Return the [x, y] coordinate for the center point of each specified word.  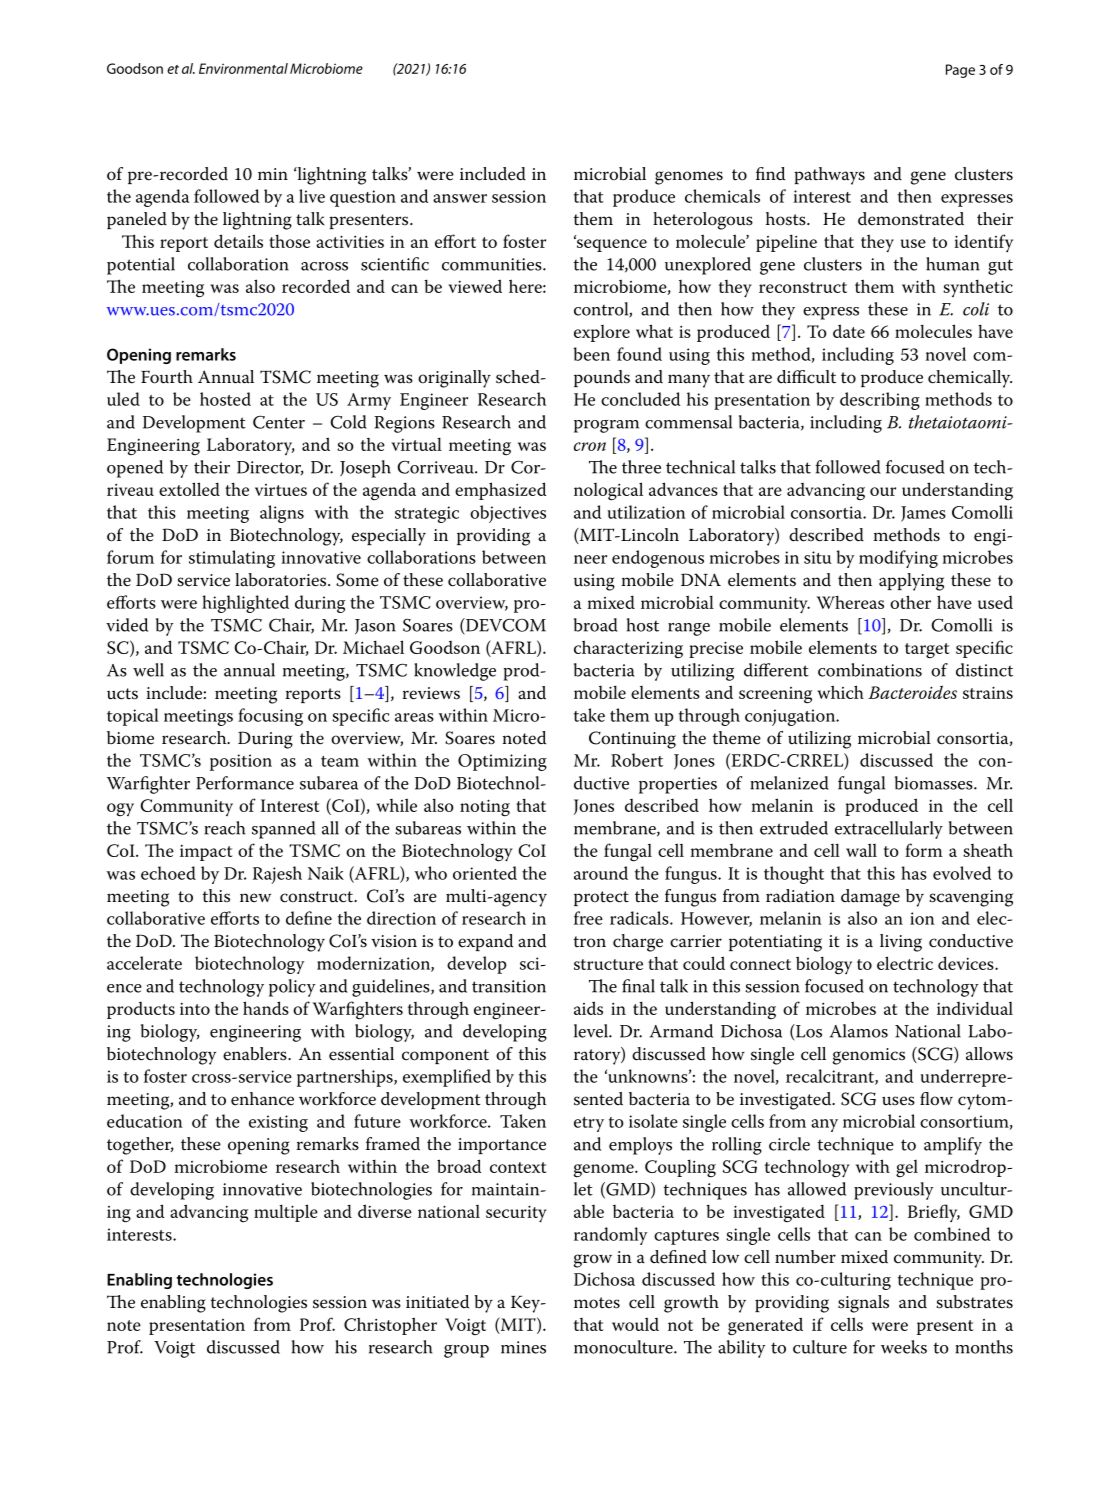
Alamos [859, 1031]
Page [960, 71]
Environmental [243, 68]
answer [460, 198]
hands [266, 1008]
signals [863, 1304]
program [606, 426]
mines [523, 1347]
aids [588, 1008]
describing [880, 401]
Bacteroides [912, 692]
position [241, 762]
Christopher [390, 1326]
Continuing [632, 740]
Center [279, 422]
